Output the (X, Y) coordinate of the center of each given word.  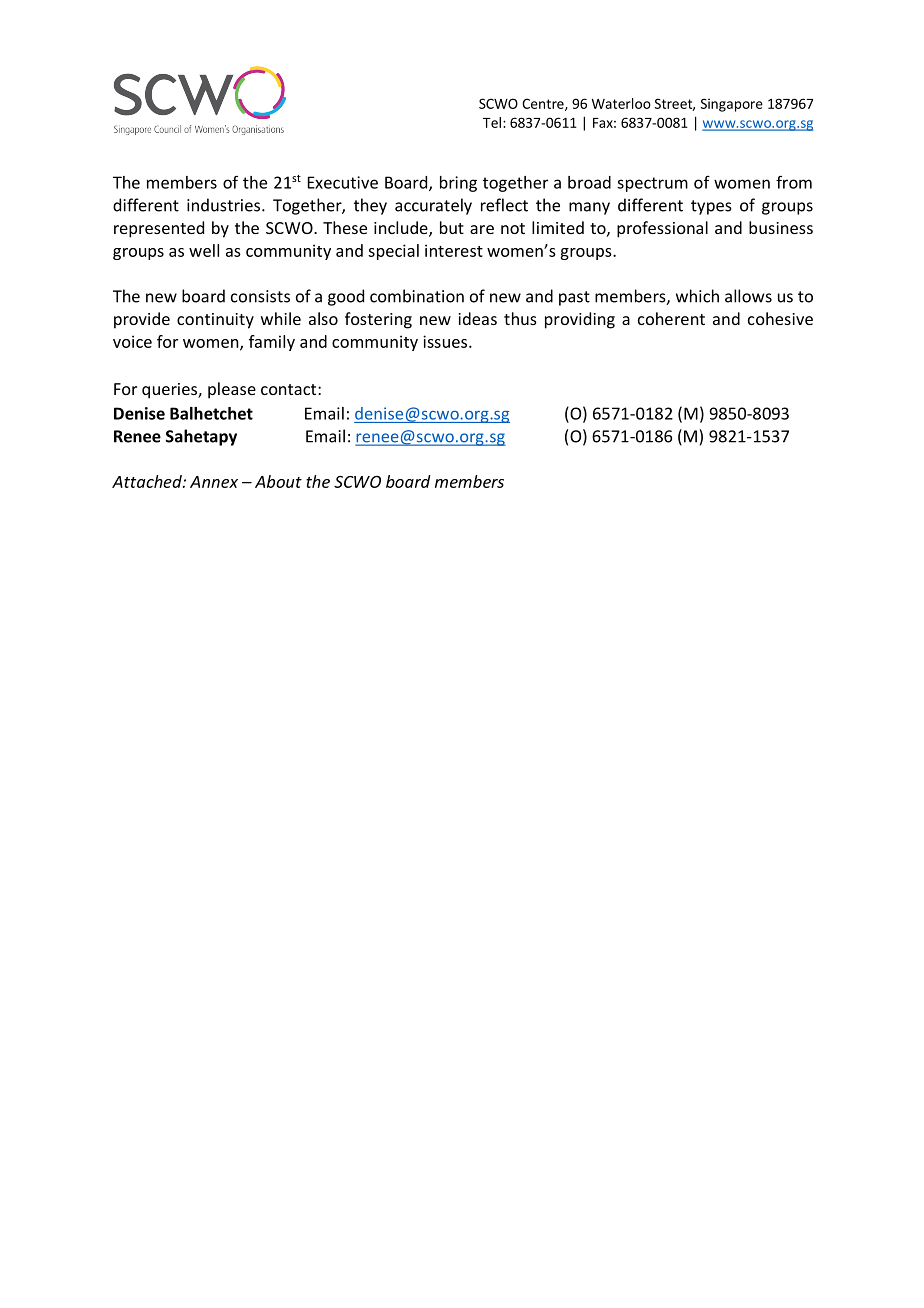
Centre (544, 104)
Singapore (732, 105)
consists (260, 296)
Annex (214, 482)
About (278, 481)
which (697, 296)
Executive (343, 182)
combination (417, 296)
